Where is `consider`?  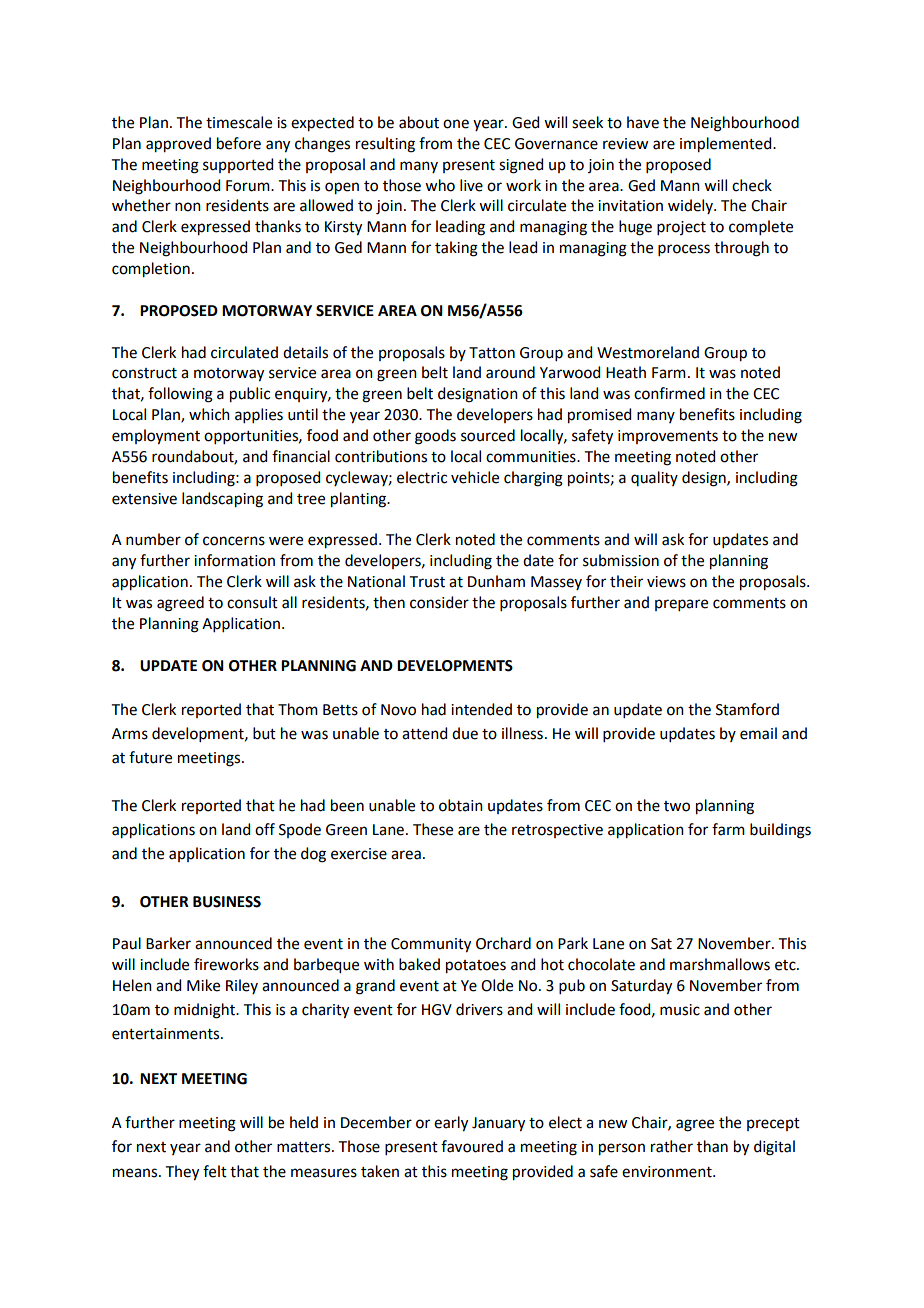
consider is located at coordinates (439, 602).
